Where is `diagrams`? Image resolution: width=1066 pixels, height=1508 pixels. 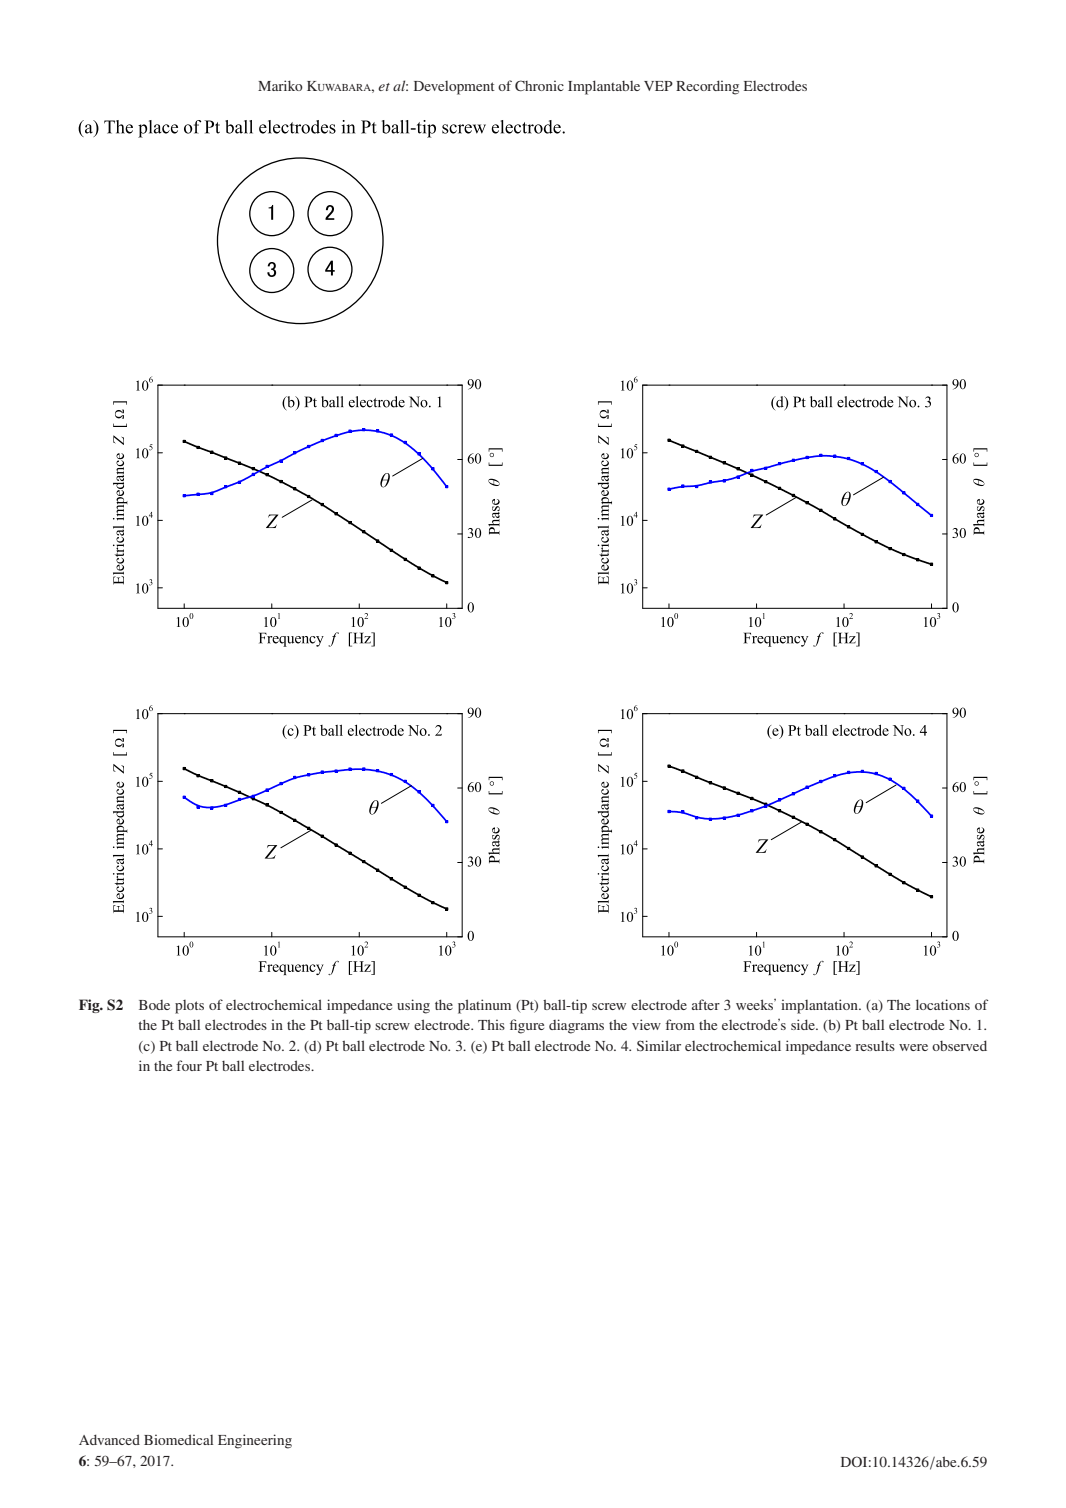
diagrams is located at coordinates (576, 1026).
